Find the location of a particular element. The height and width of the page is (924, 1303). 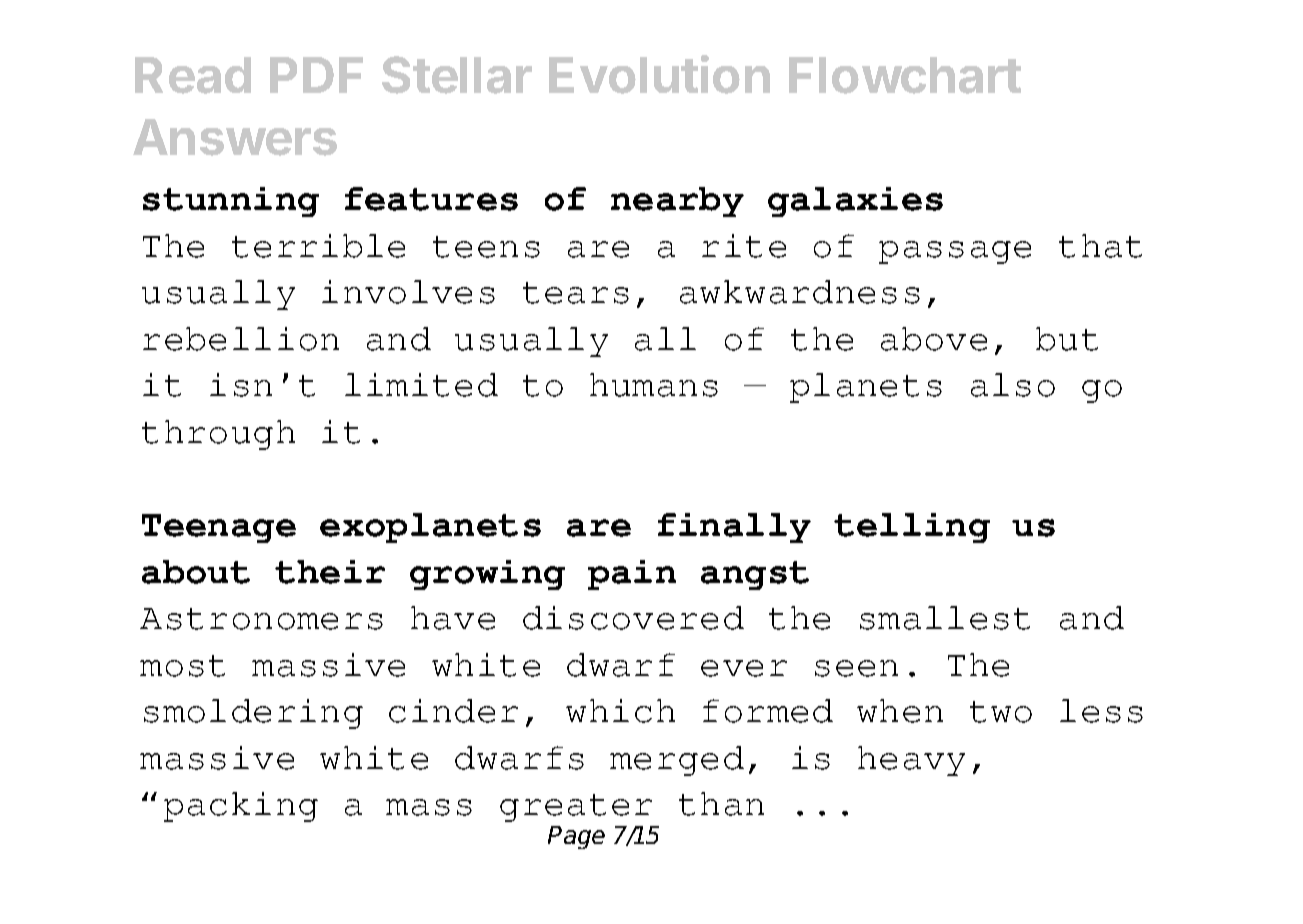

PDF is located at coordinates (316, 75).
